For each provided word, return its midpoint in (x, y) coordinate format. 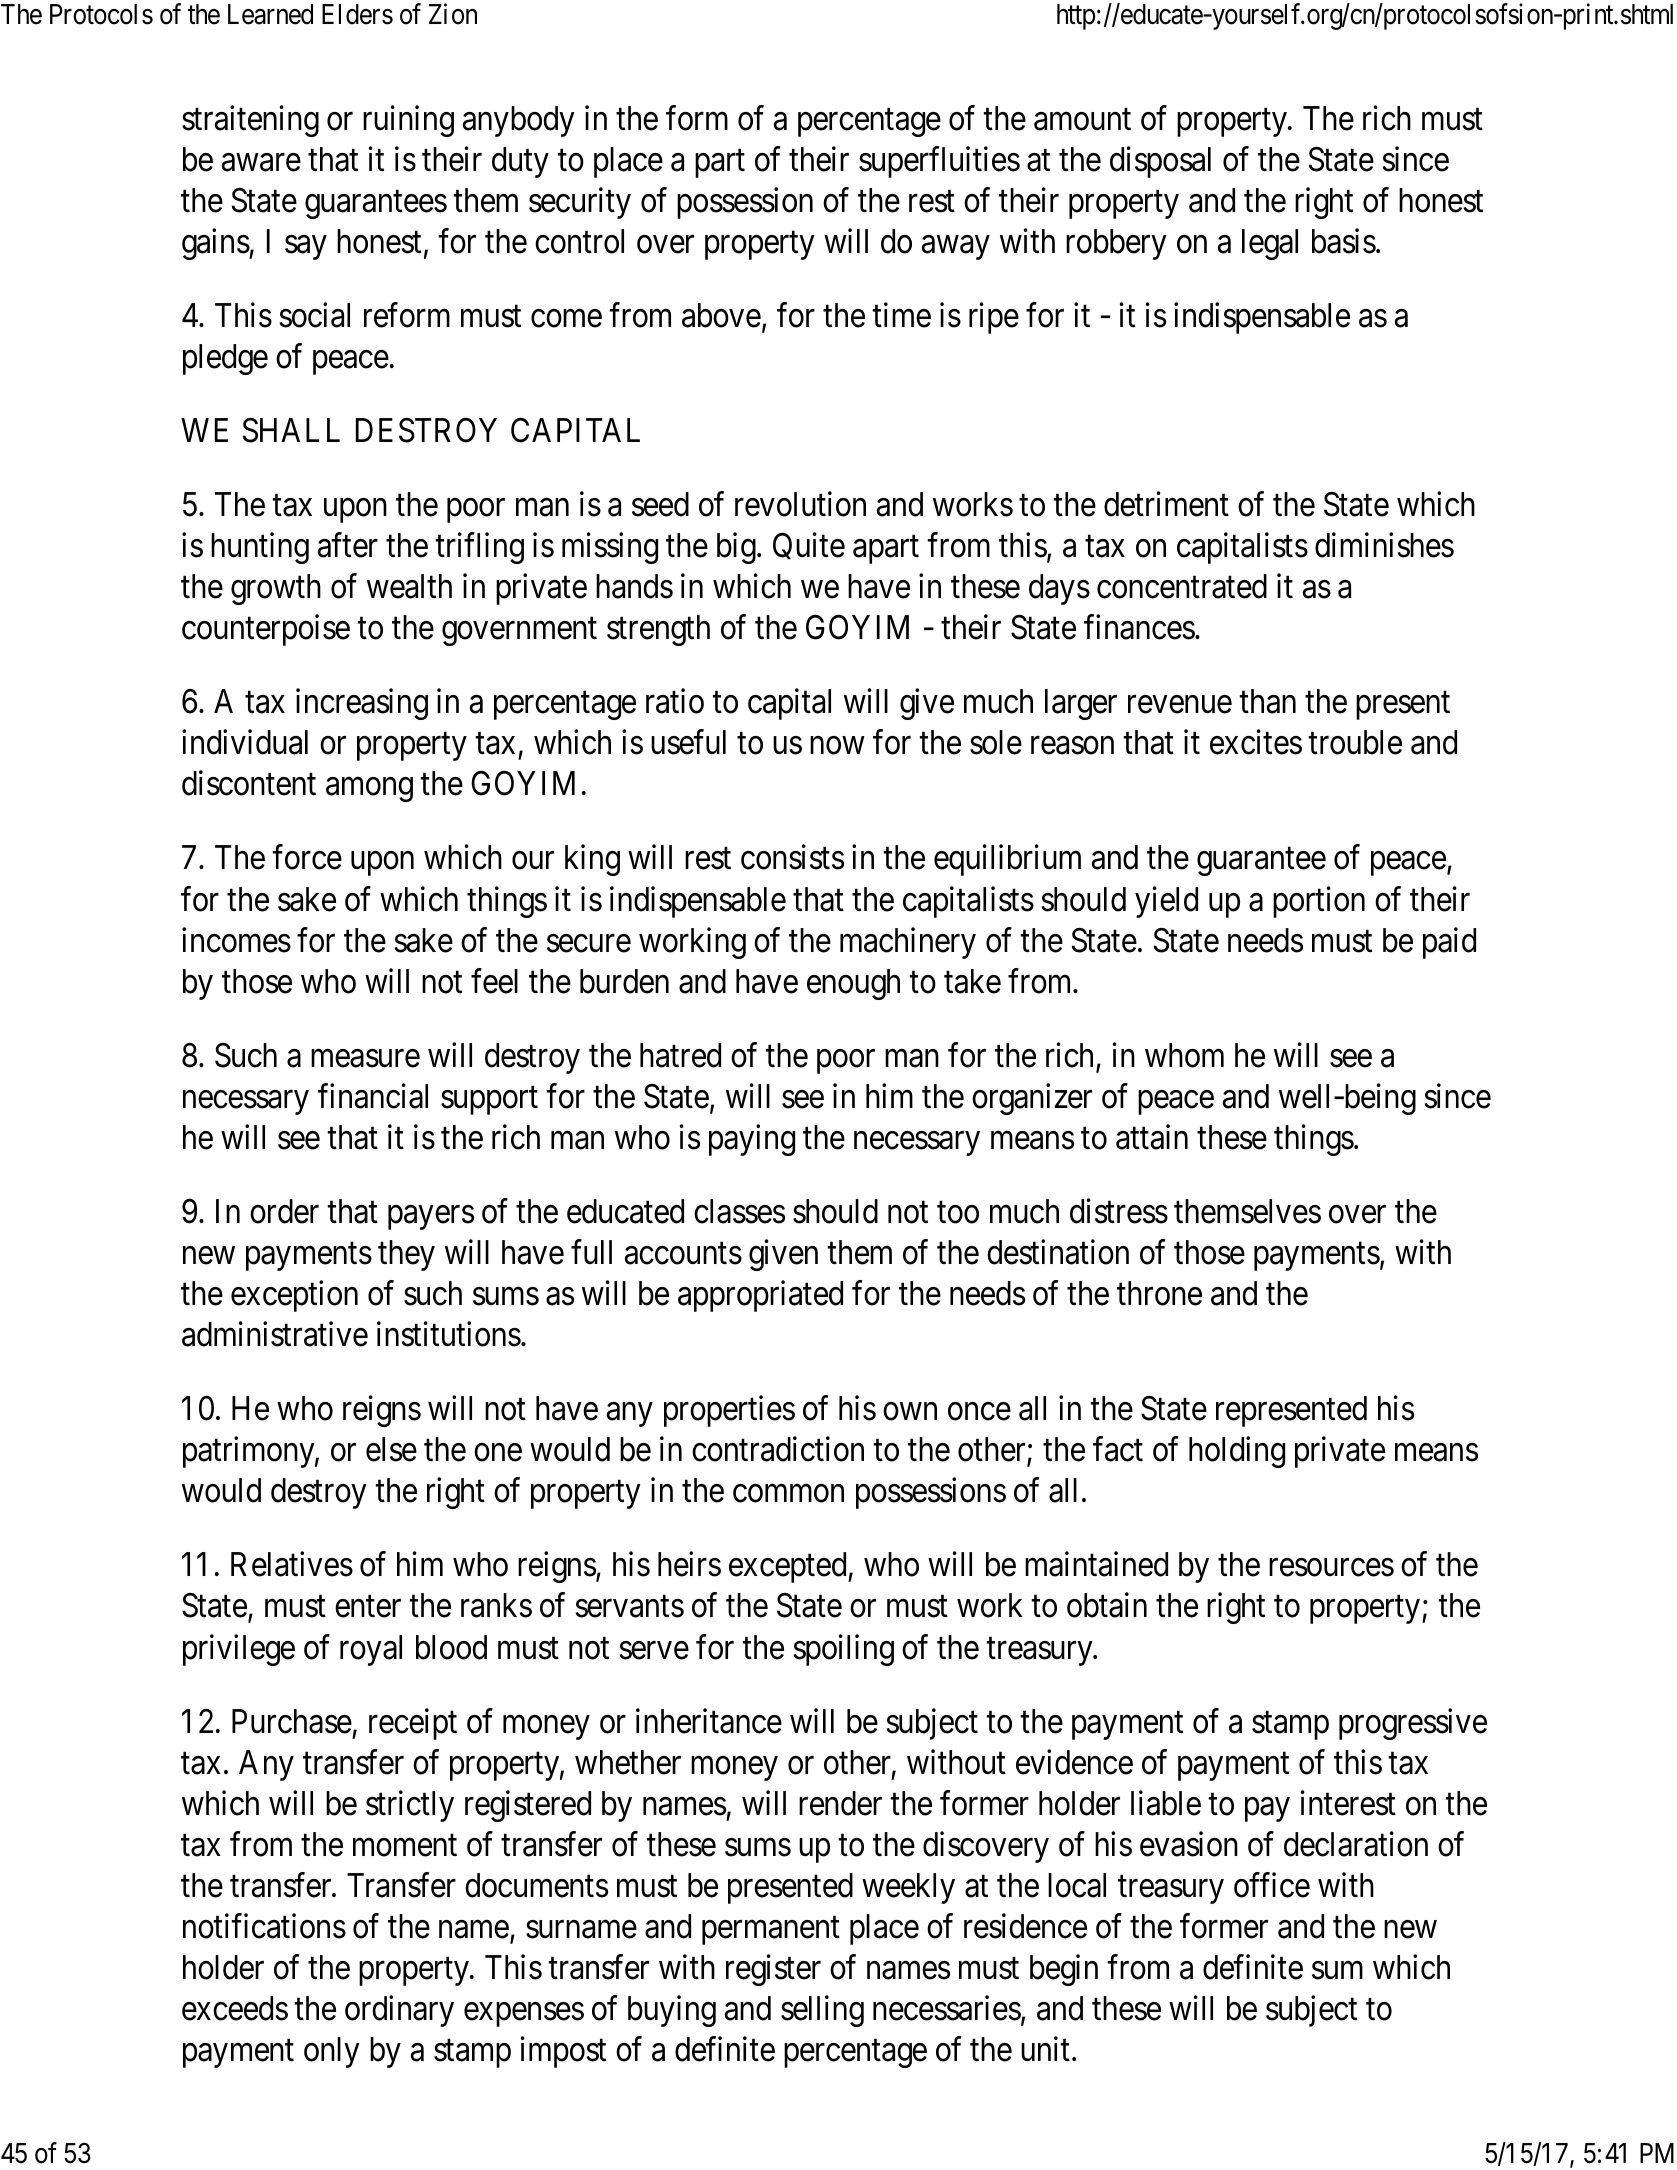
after (348, 545)
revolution (800, 504)
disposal (1160, 162)
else (391, 1449)
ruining (408, 121)
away (955, 248)
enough (853, 984)
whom (1184, 1055)
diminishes (1384, 545)
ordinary (399, 2011)
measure (365, 1059)
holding (1237, 1452)
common (788, 1494)
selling (822, 2011)
